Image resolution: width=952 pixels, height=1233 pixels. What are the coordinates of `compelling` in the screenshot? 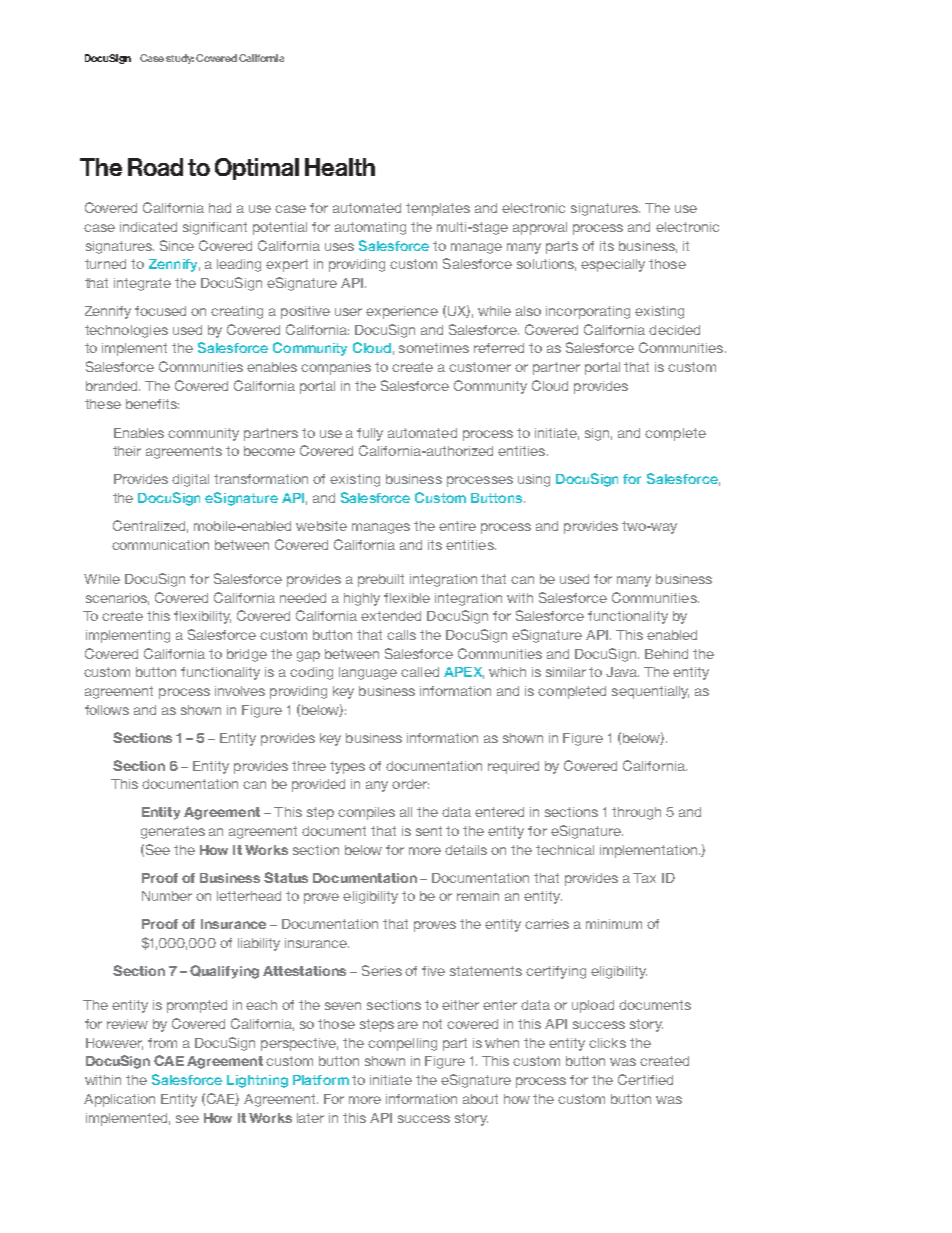 It's located at (402, 1044).
